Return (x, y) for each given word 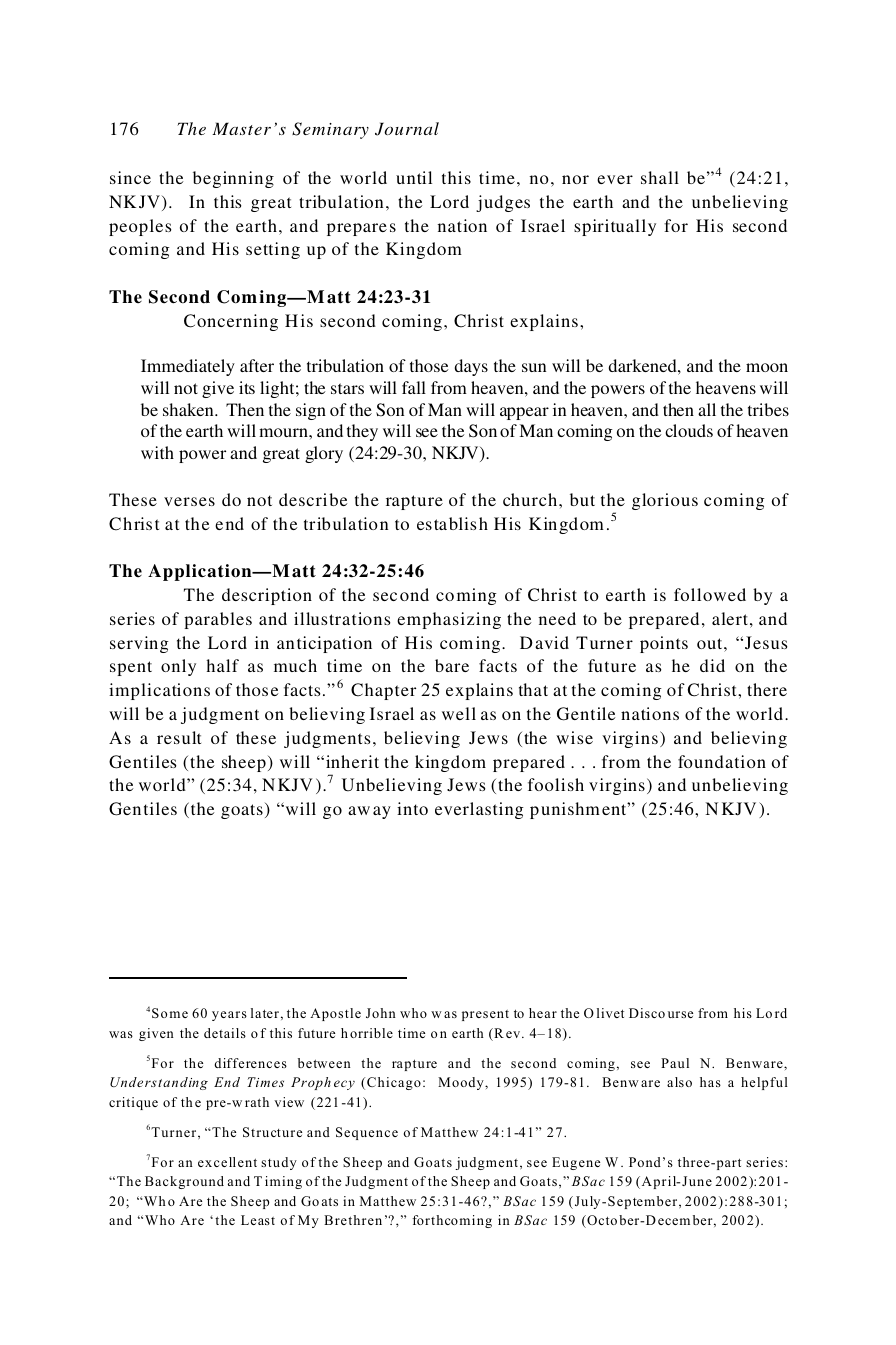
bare (452, 665)
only (178, 667)
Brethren (353, 1220)
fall (414, 387)
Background (184, 1182)
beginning (233, 179)
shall (660, 177)
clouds (689, 430)
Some (170, 1013)
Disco (647, 1013)
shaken (189, 409)
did (712, 665)
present (485, 1015)
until (414, 177)
